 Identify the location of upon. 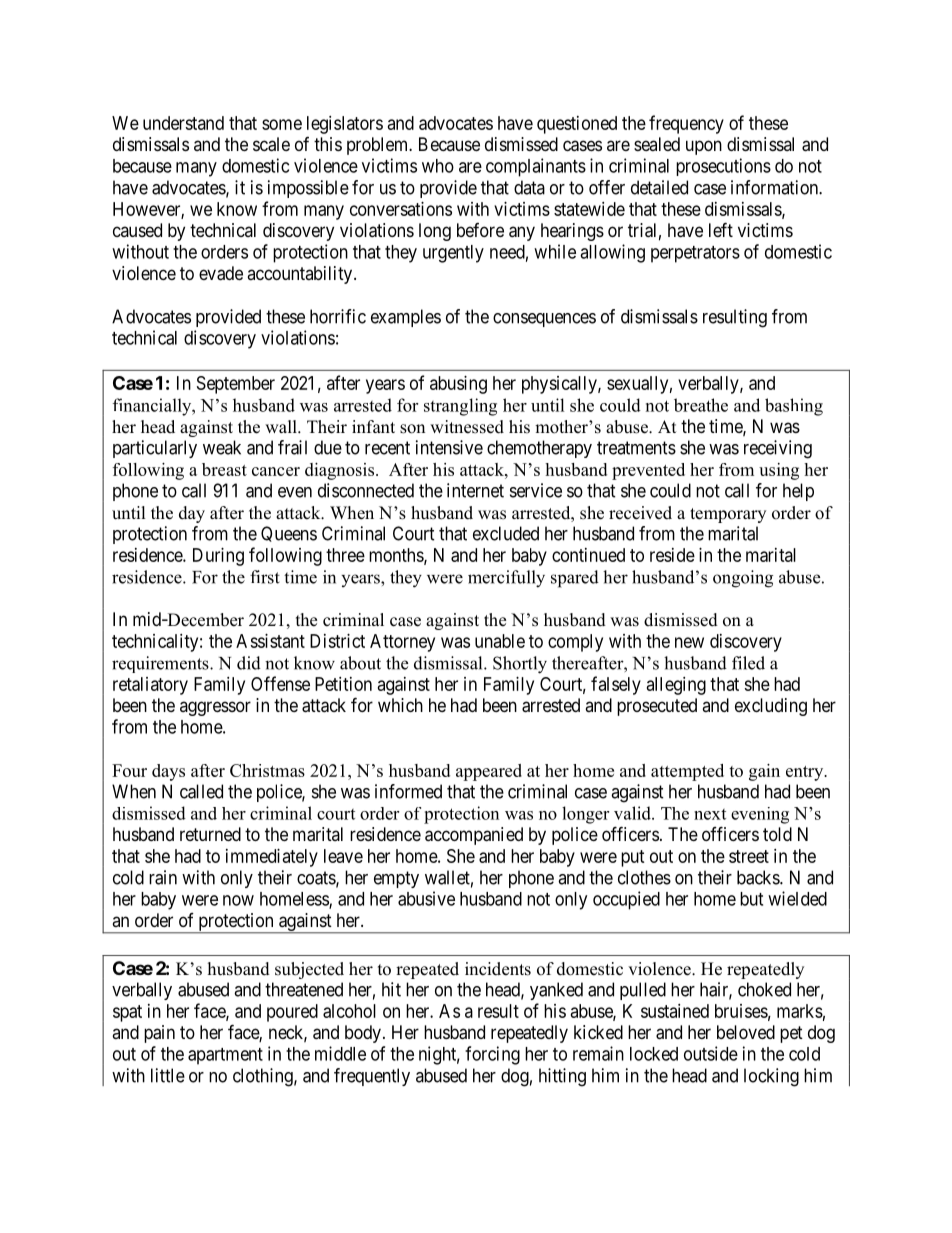
(704, 147).
